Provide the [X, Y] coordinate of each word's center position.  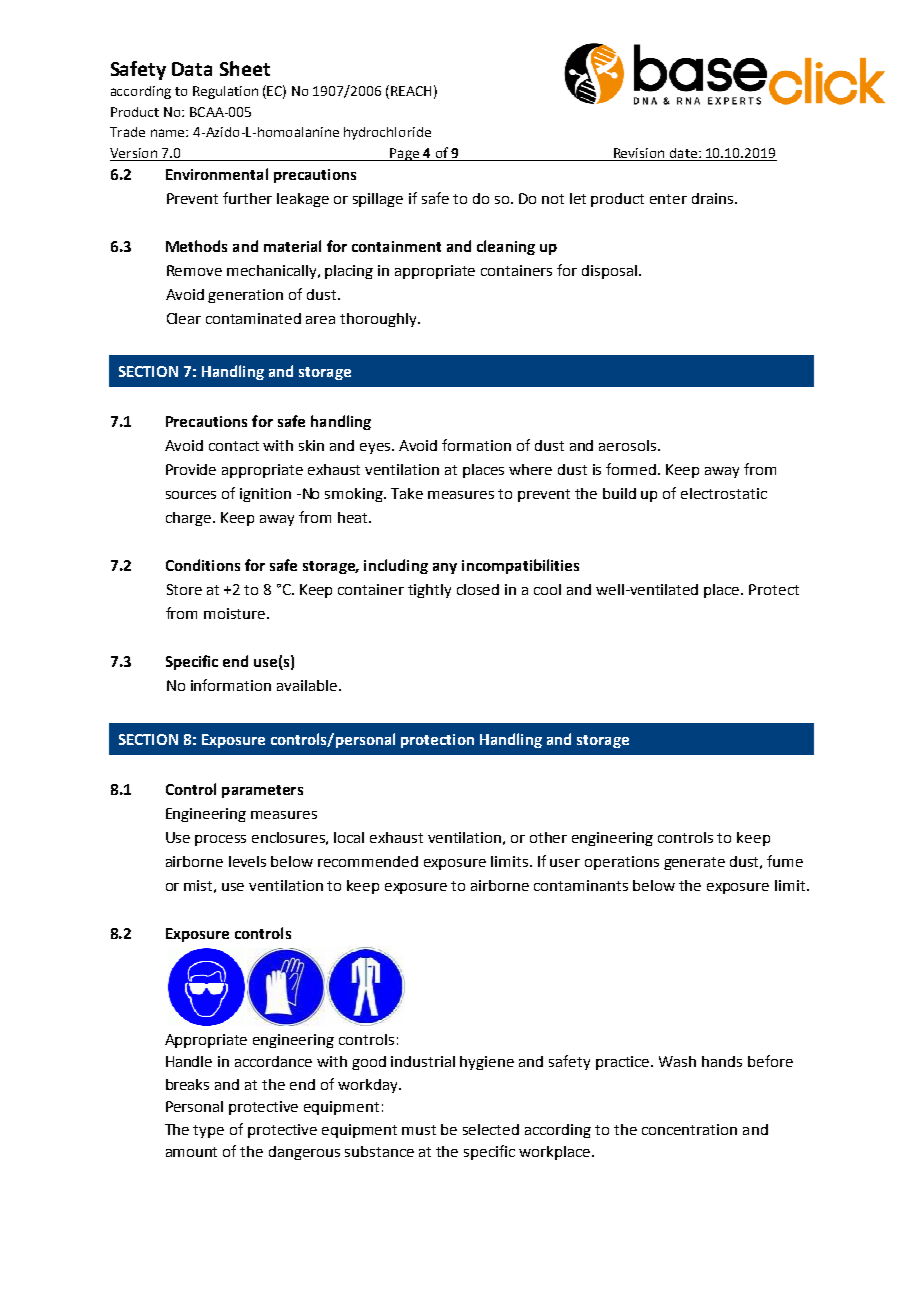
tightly [429, 591]
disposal [609, 272]
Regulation [225, 92]
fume [785, 861]
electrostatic [724, 493]
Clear [184, 318]
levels [247, 861]
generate [694, 863]
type [208, 1131]
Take [407, 493]
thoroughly [379, 320]
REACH [411, 91]
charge [188, 519]
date [683, 154]
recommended [368, 861]
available [307, 685]
